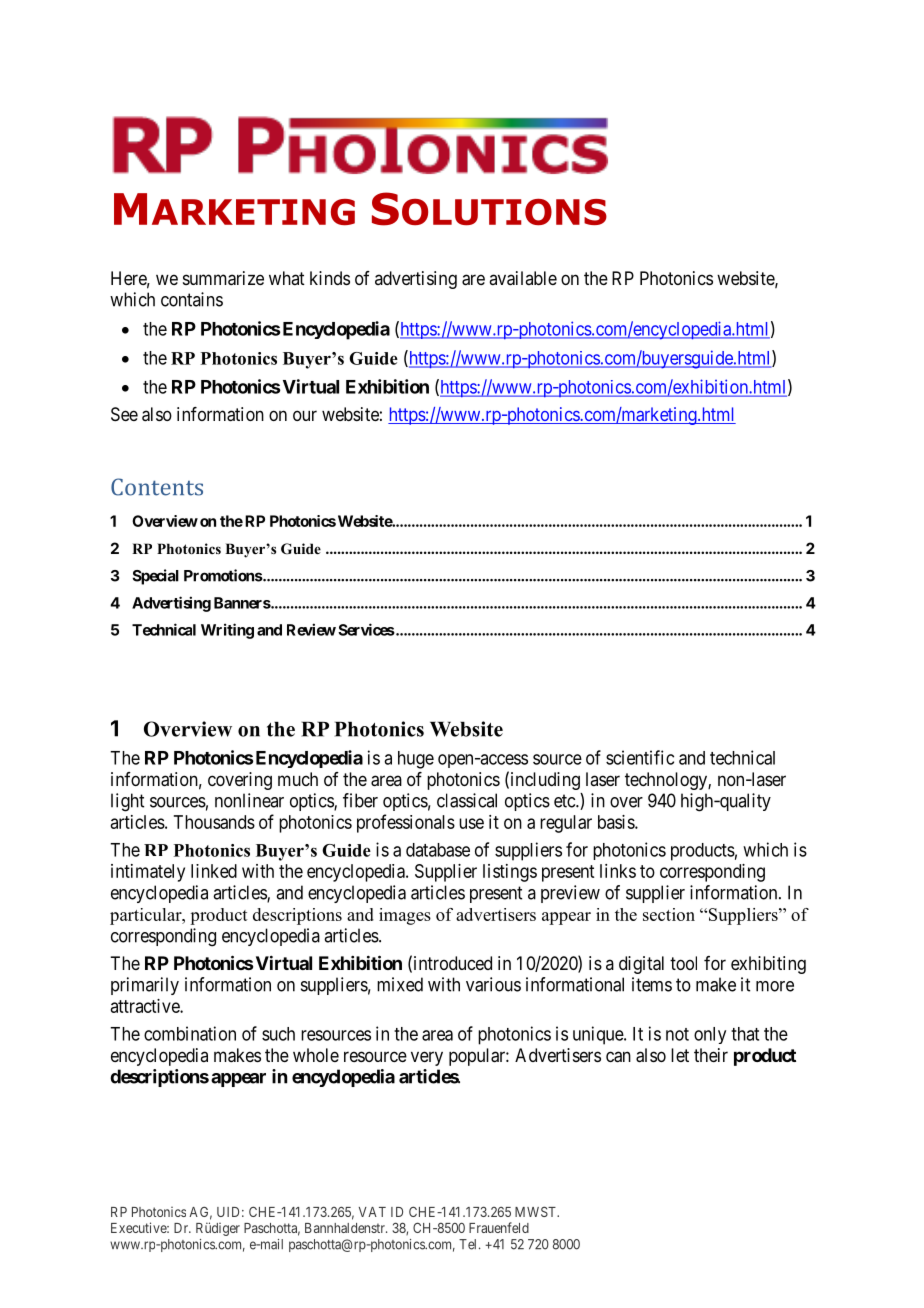  Describe the element at coordinates (330, 278) in the screenshot. I see `kinds` at that location.
